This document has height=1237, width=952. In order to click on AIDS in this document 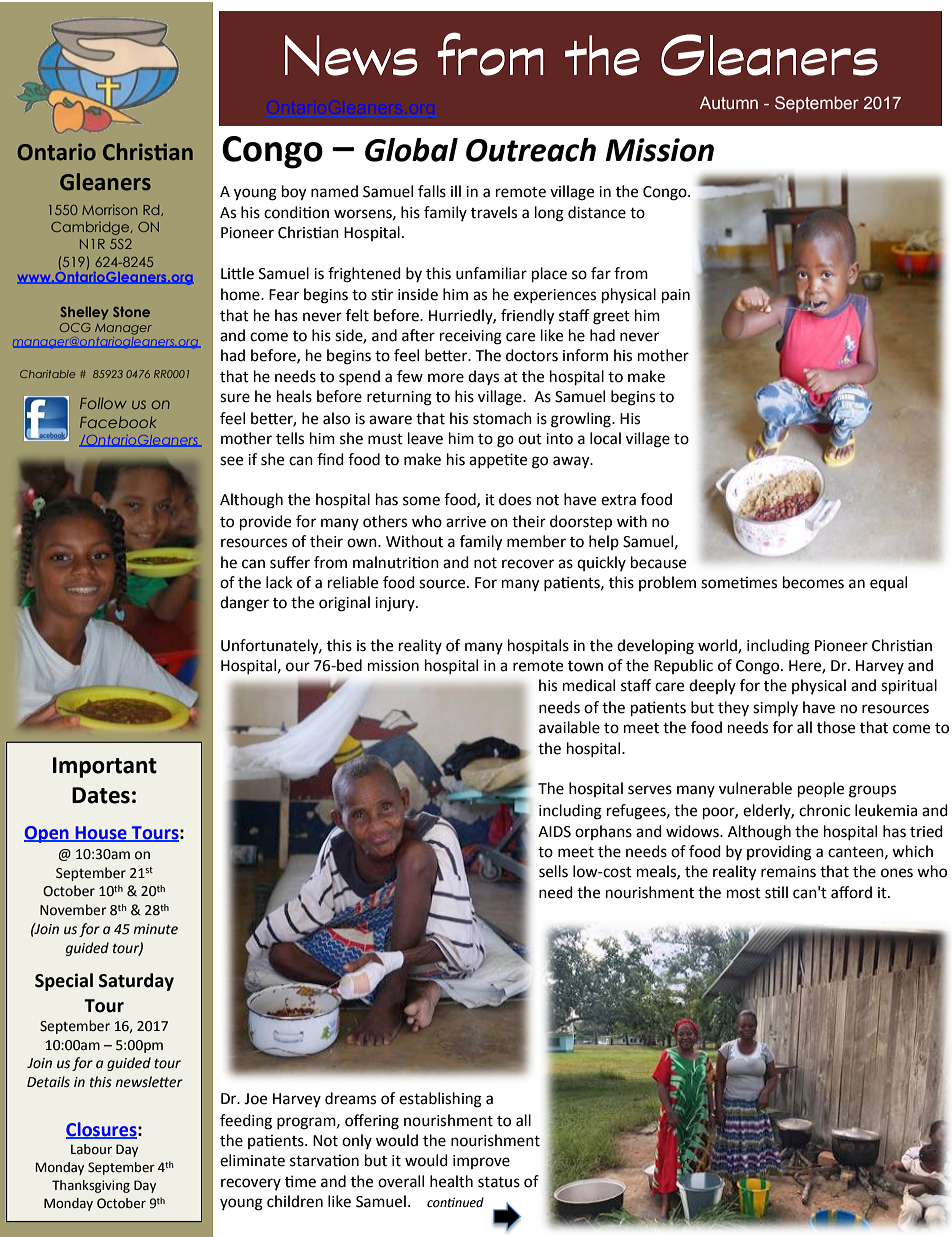, I will do `click(554, 832)`.
